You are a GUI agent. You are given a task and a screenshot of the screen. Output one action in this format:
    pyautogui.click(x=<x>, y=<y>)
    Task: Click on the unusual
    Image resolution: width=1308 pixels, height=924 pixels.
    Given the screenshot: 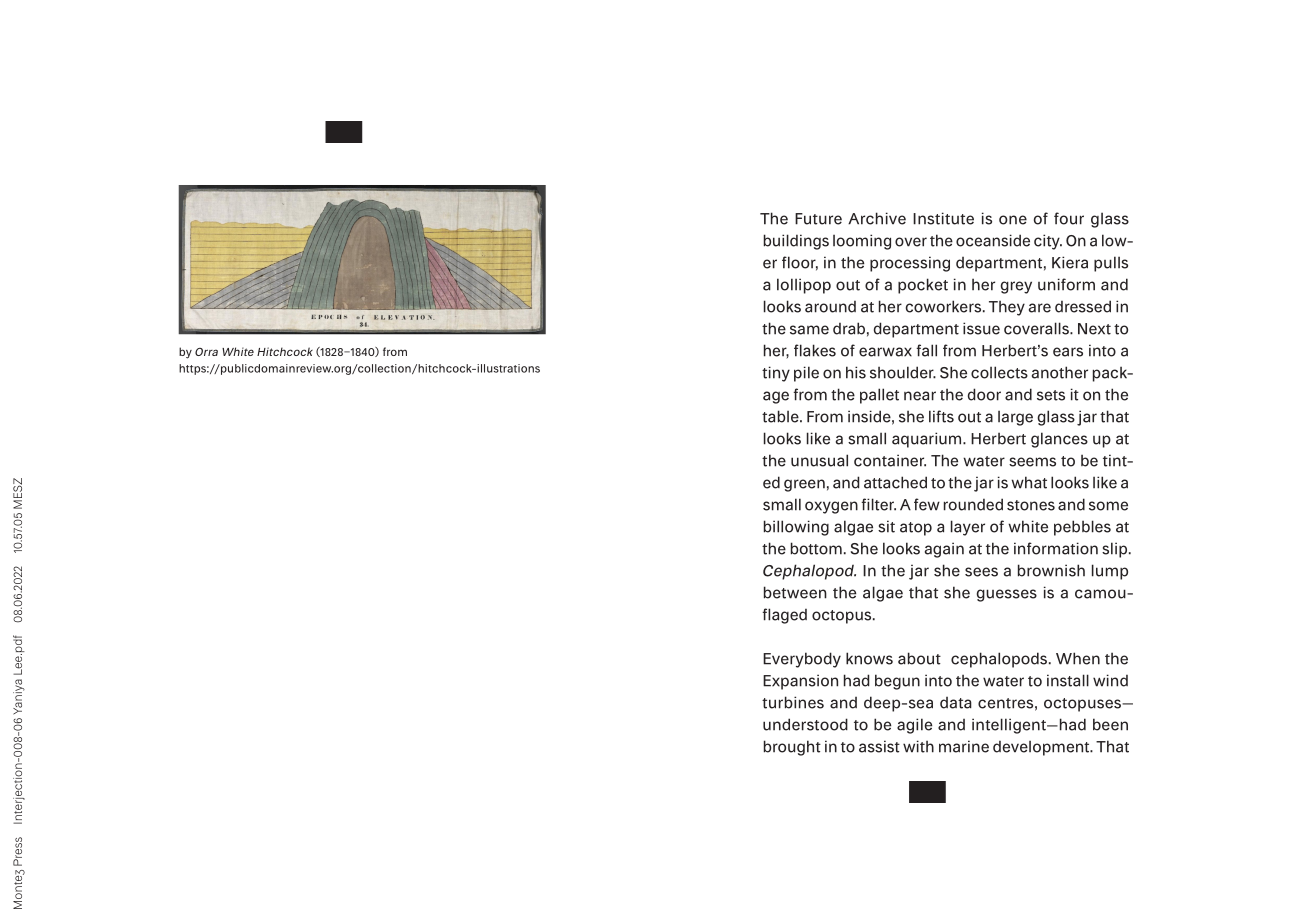 What is the action you would take?
    pyautogui.click(x=819, y=460)
